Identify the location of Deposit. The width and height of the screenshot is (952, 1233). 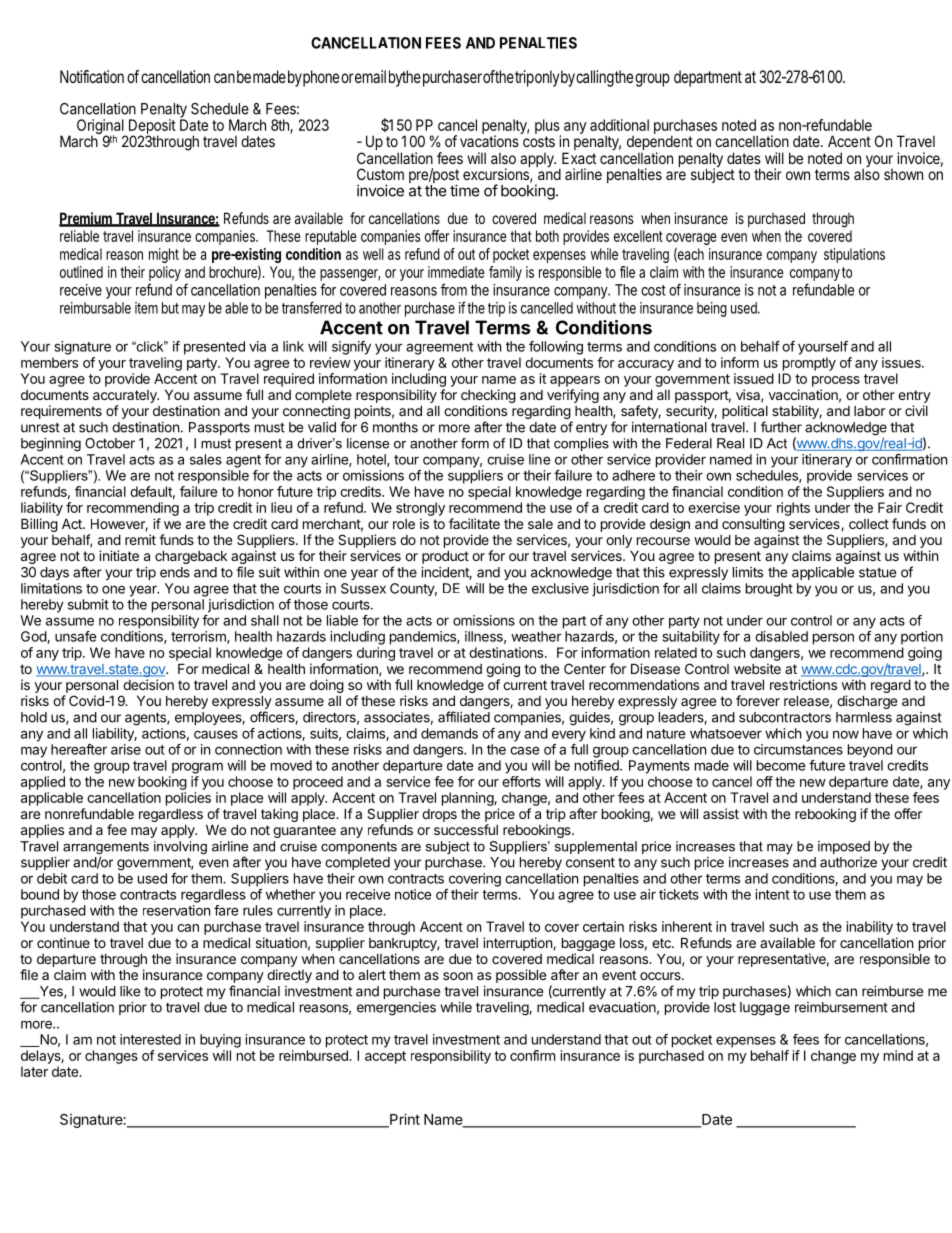
(152, 127).
